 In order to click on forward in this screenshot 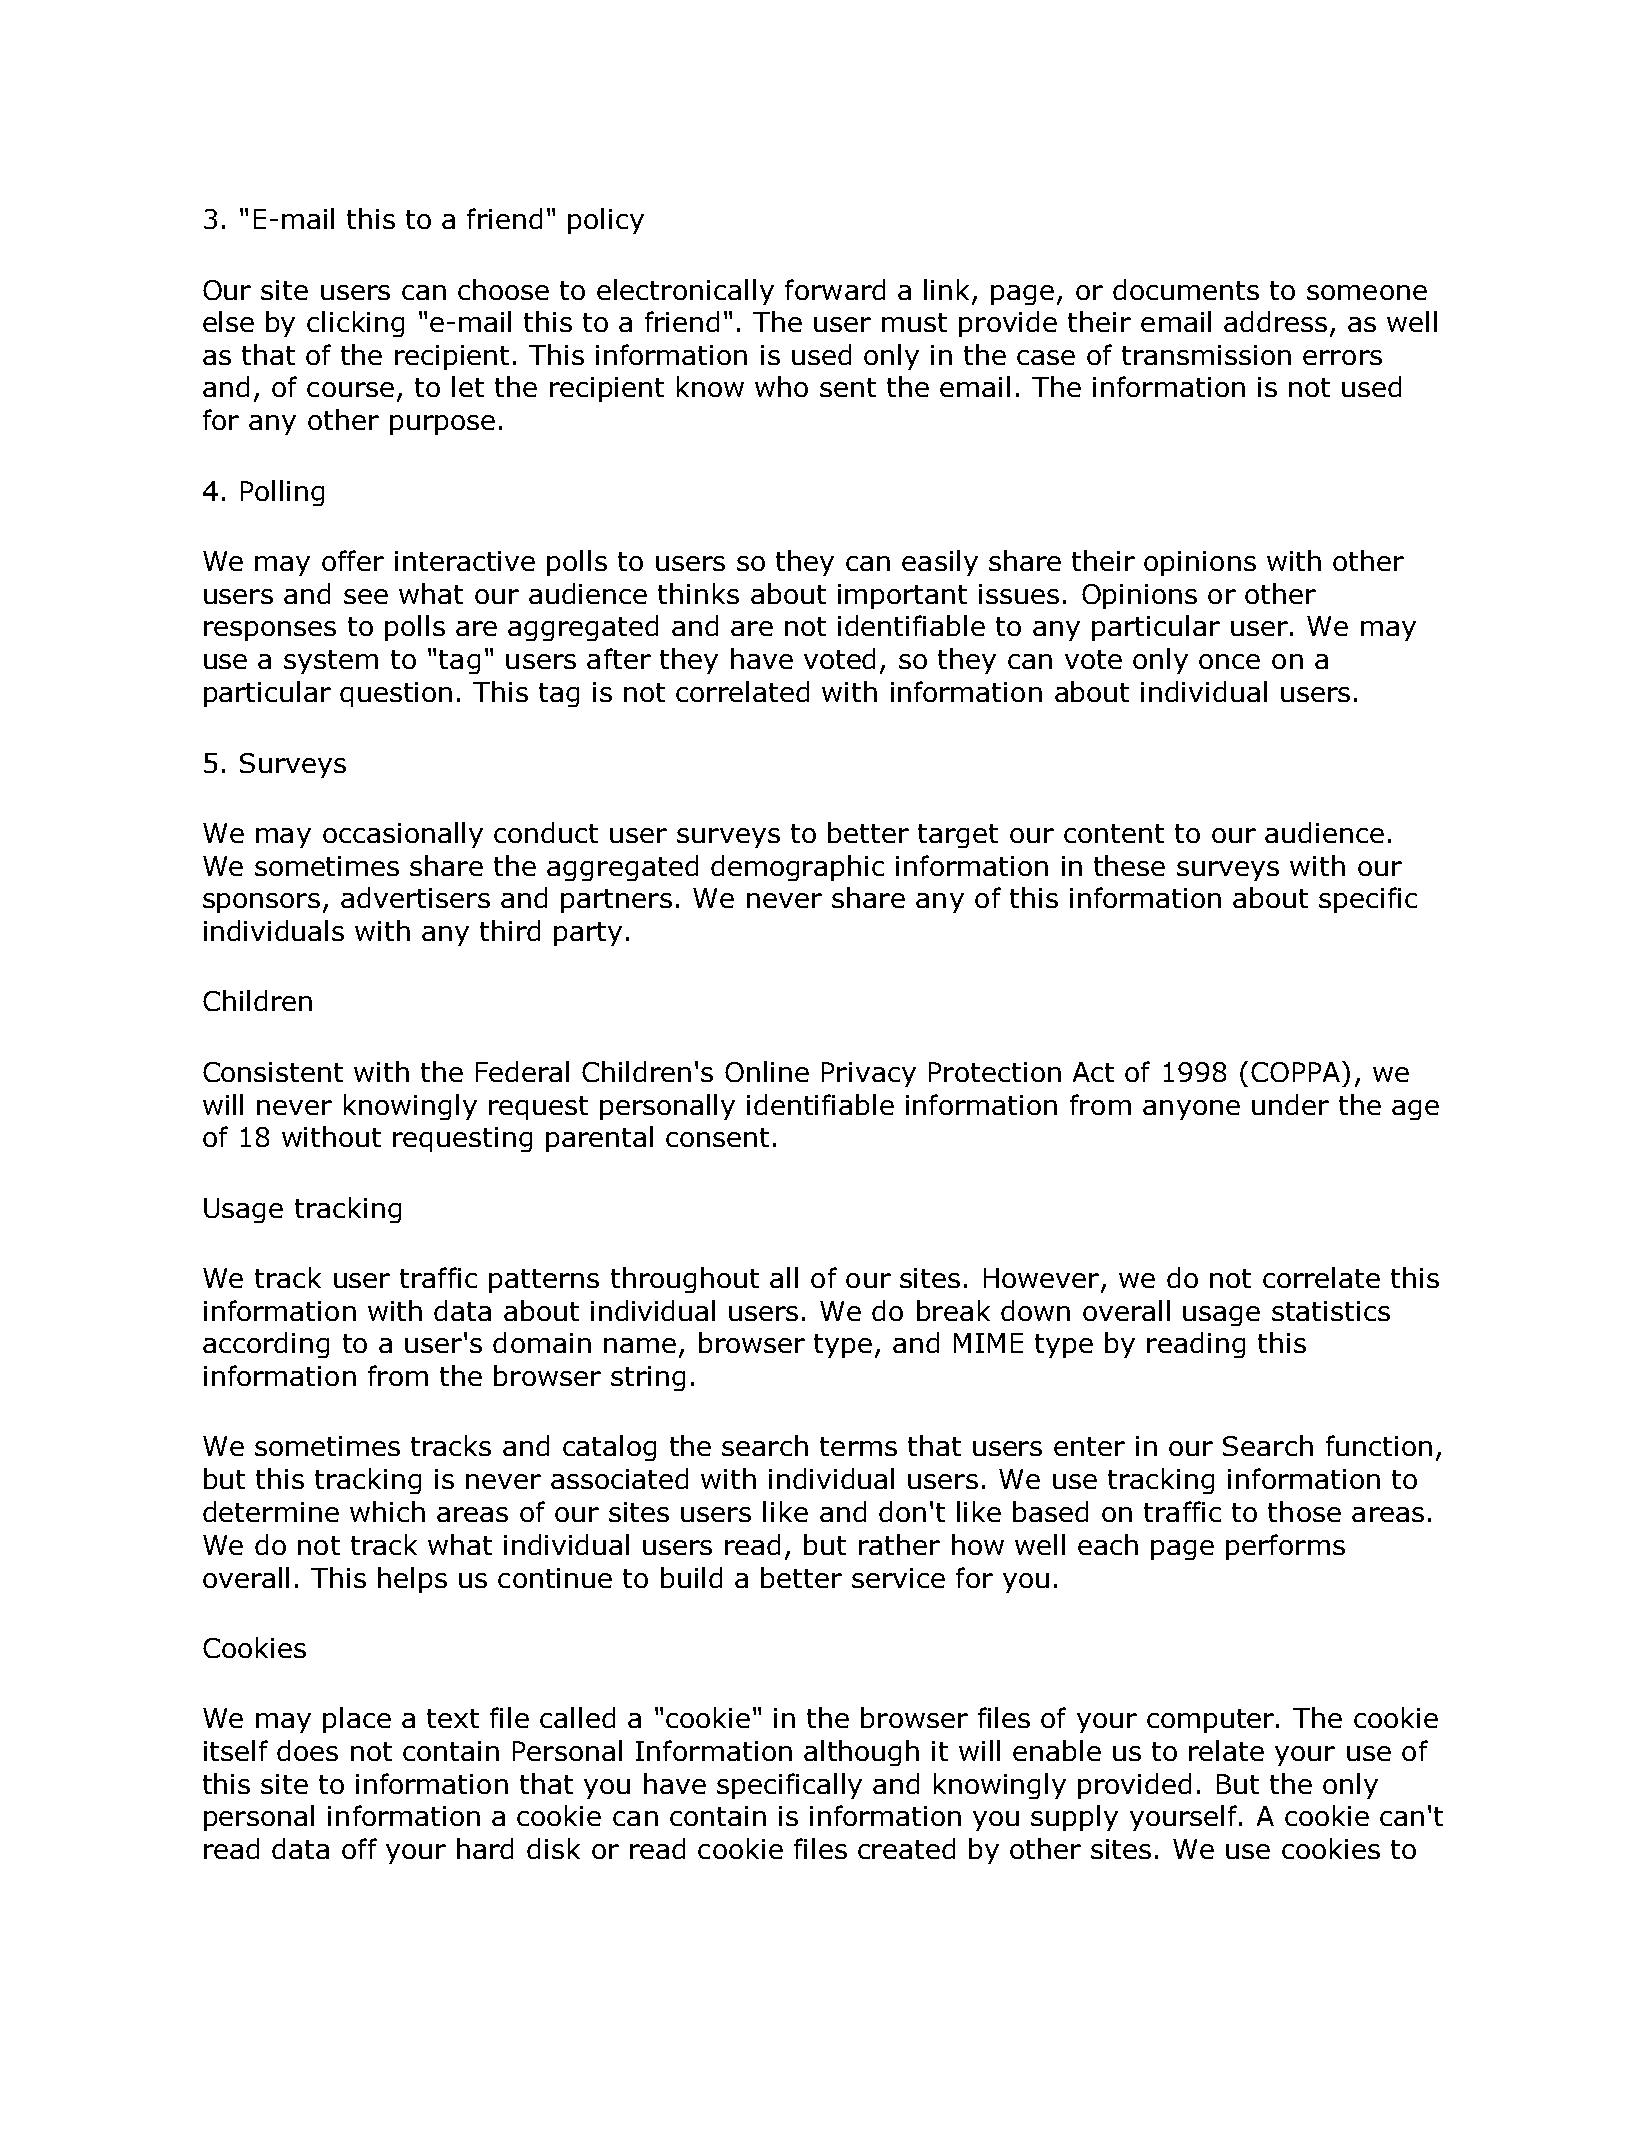, I will do `click(835, 289)`.
